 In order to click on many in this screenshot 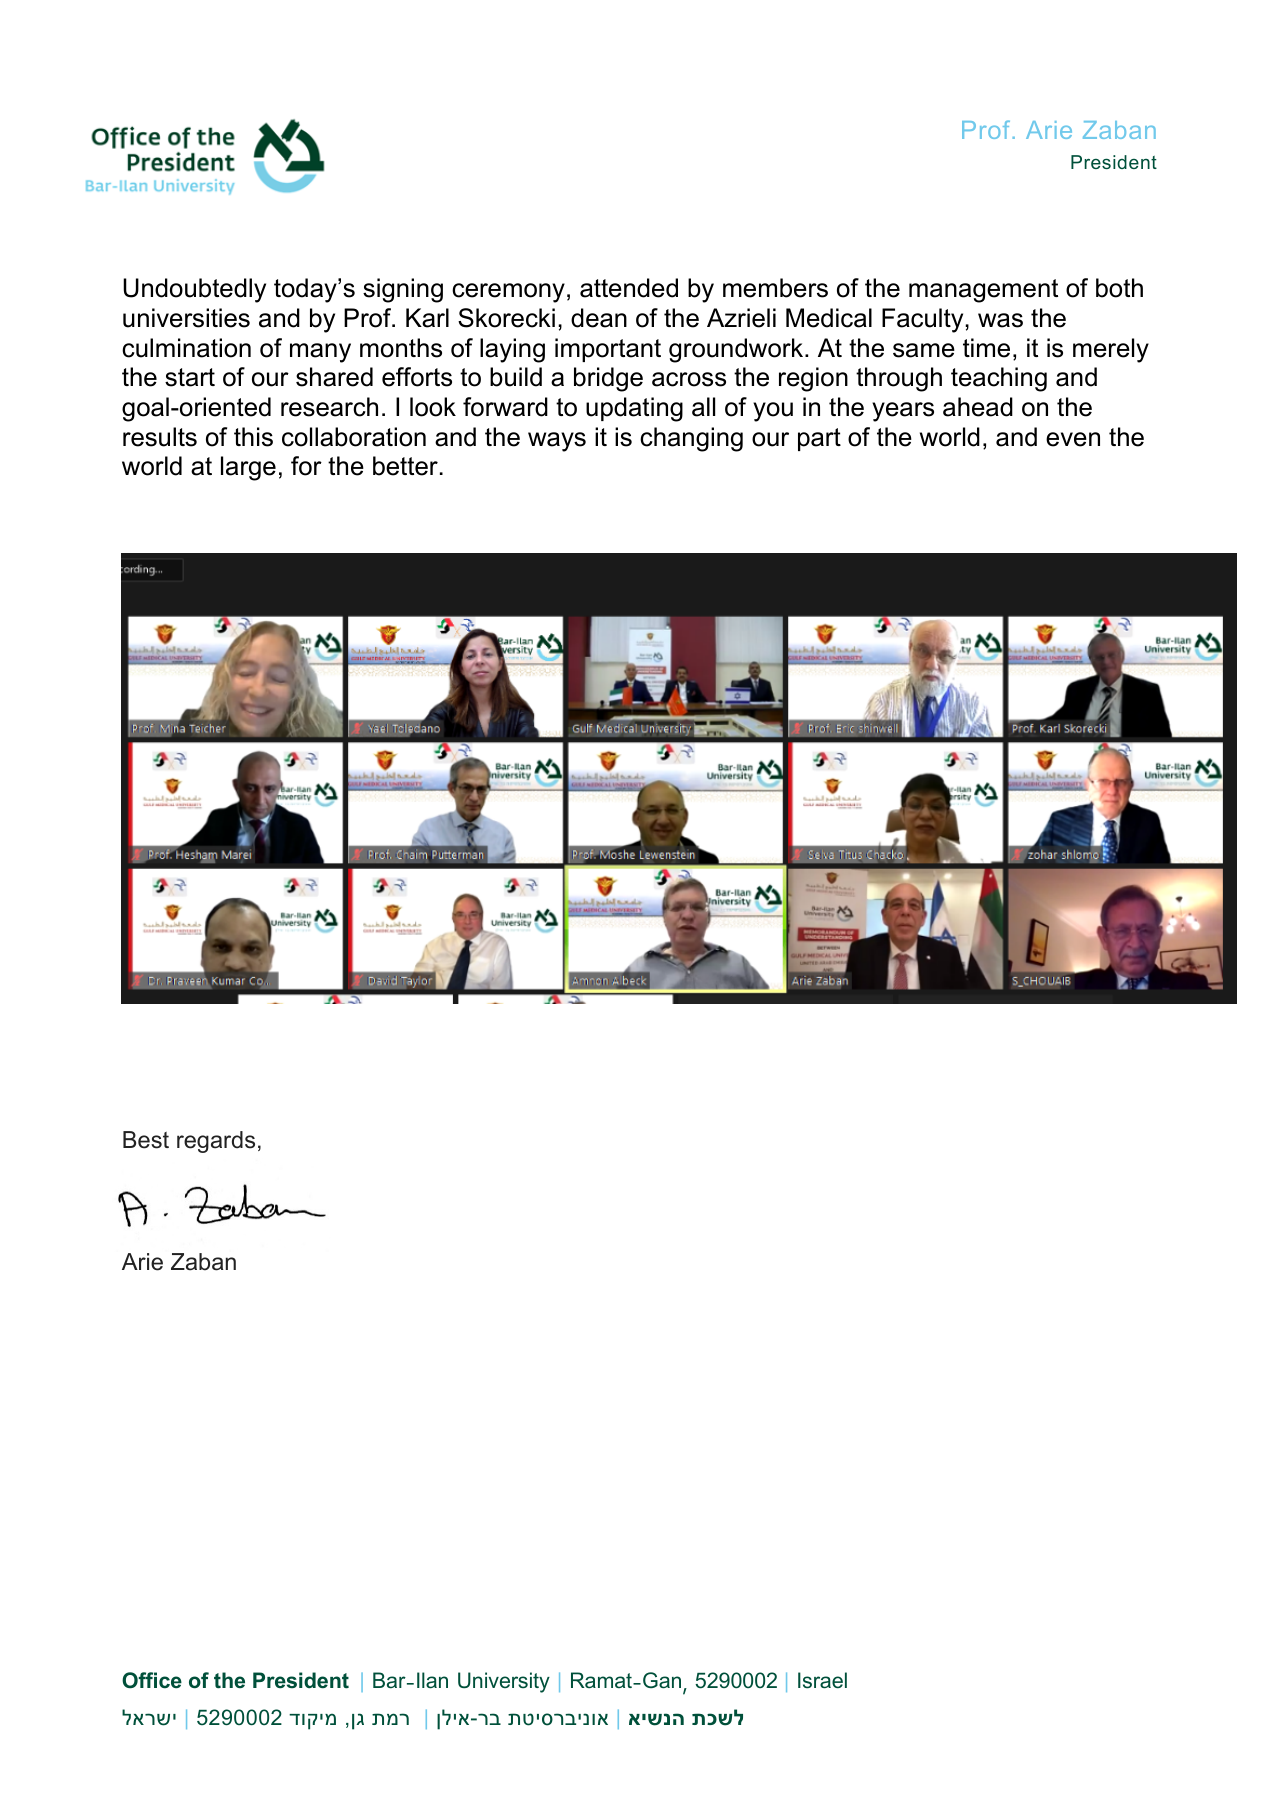, I will do `click(320, 353)`.
